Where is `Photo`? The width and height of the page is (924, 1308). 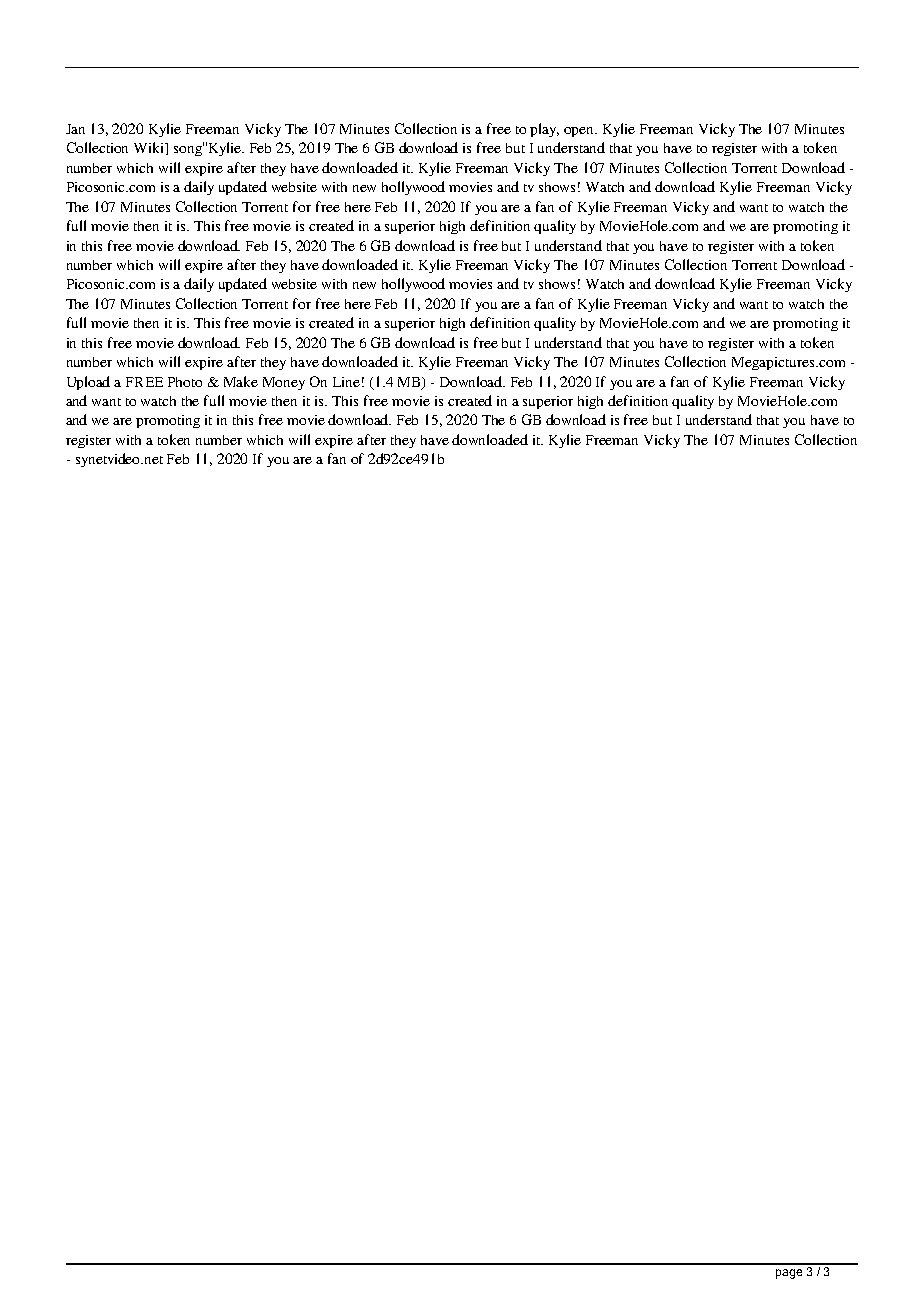
Photo is located at coordinates (185, 382).
